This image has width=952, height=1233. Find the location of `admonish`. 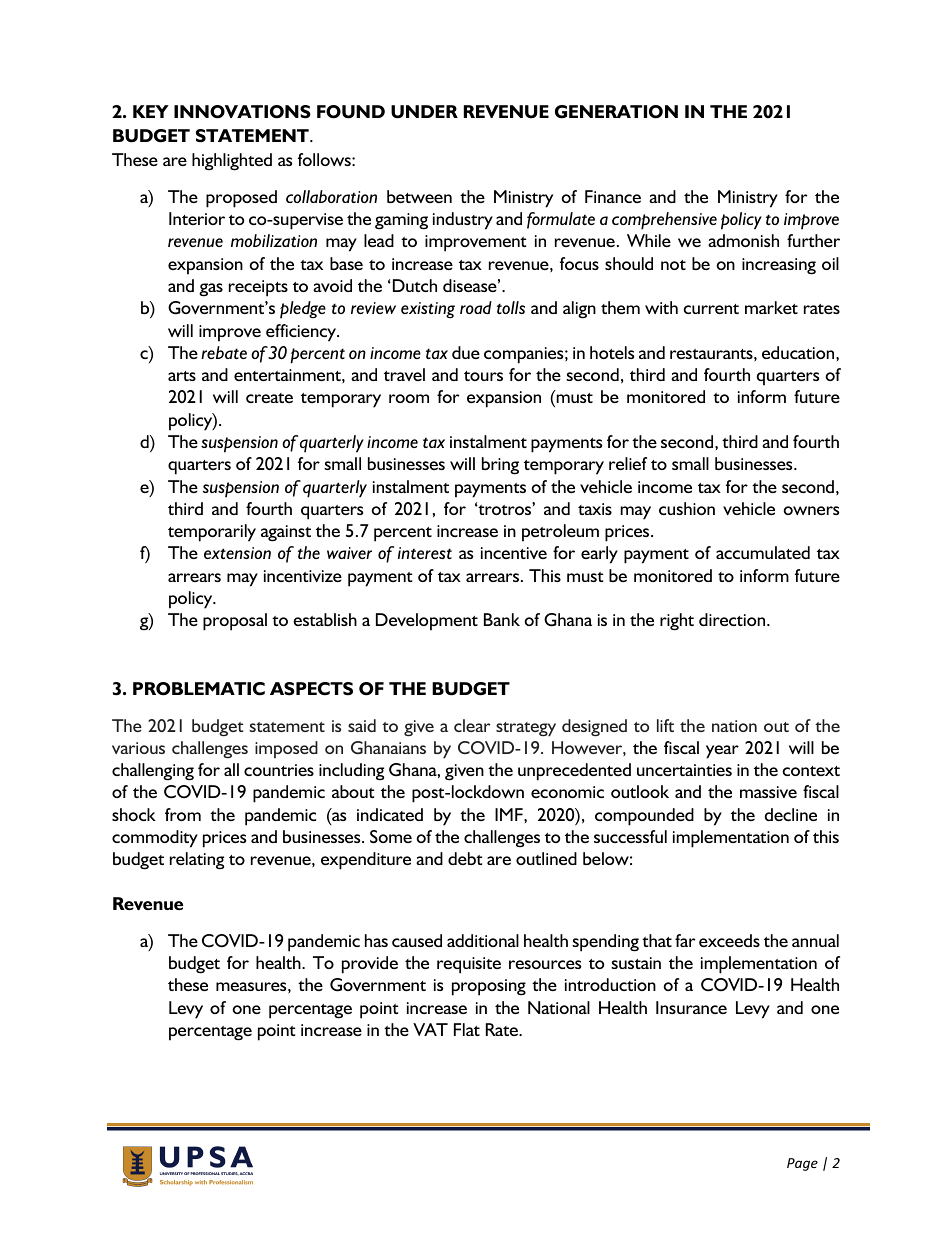

admonish is located at coordinates (743, 240).
